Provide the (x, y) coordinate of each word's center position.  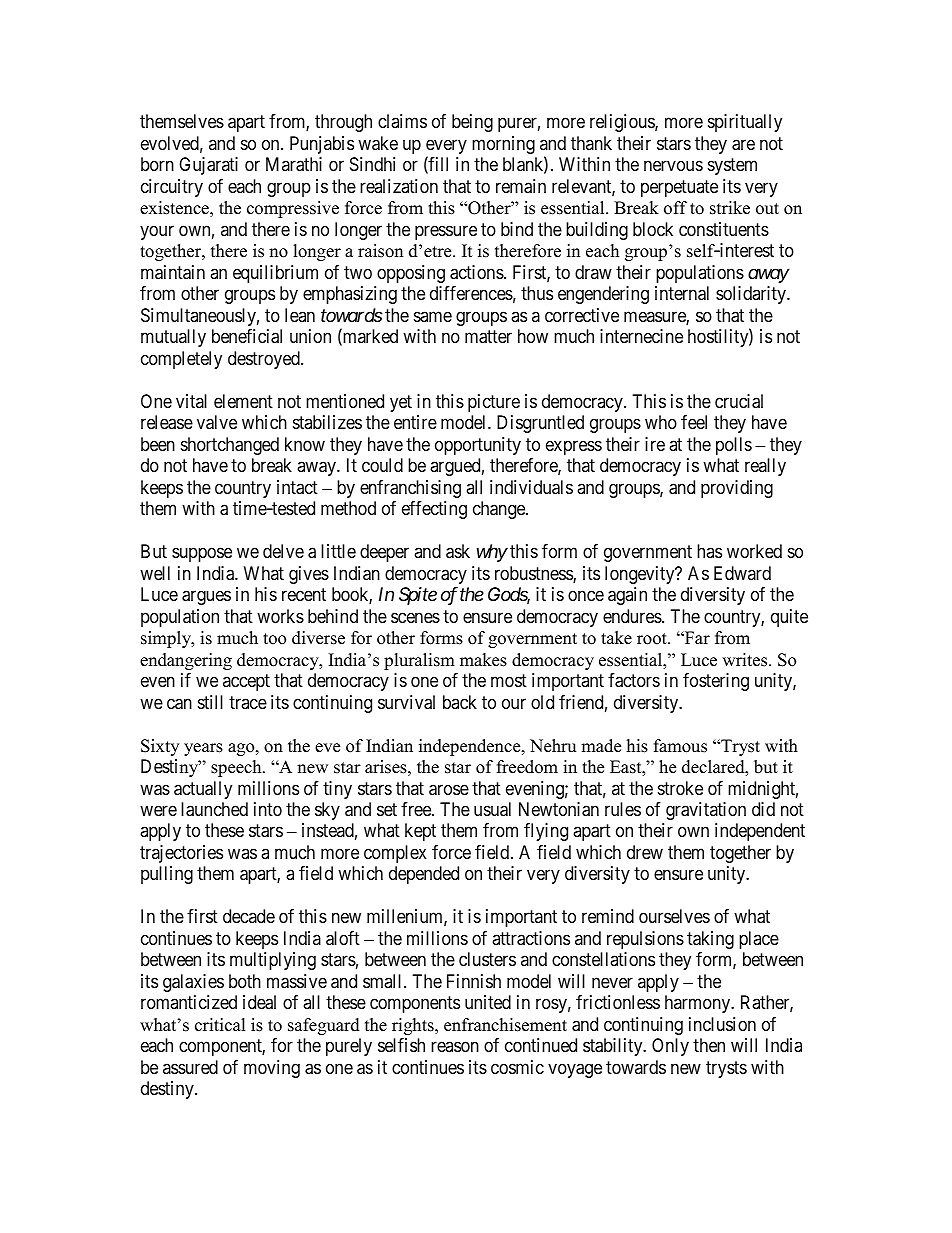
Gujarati (208, 166)
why (492, 553)
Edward (742, 573)
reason (455, 1047)
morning (503, 145)
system (732, 167)
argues (206, 598)
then (709, 1045)
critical (220, 1025)
